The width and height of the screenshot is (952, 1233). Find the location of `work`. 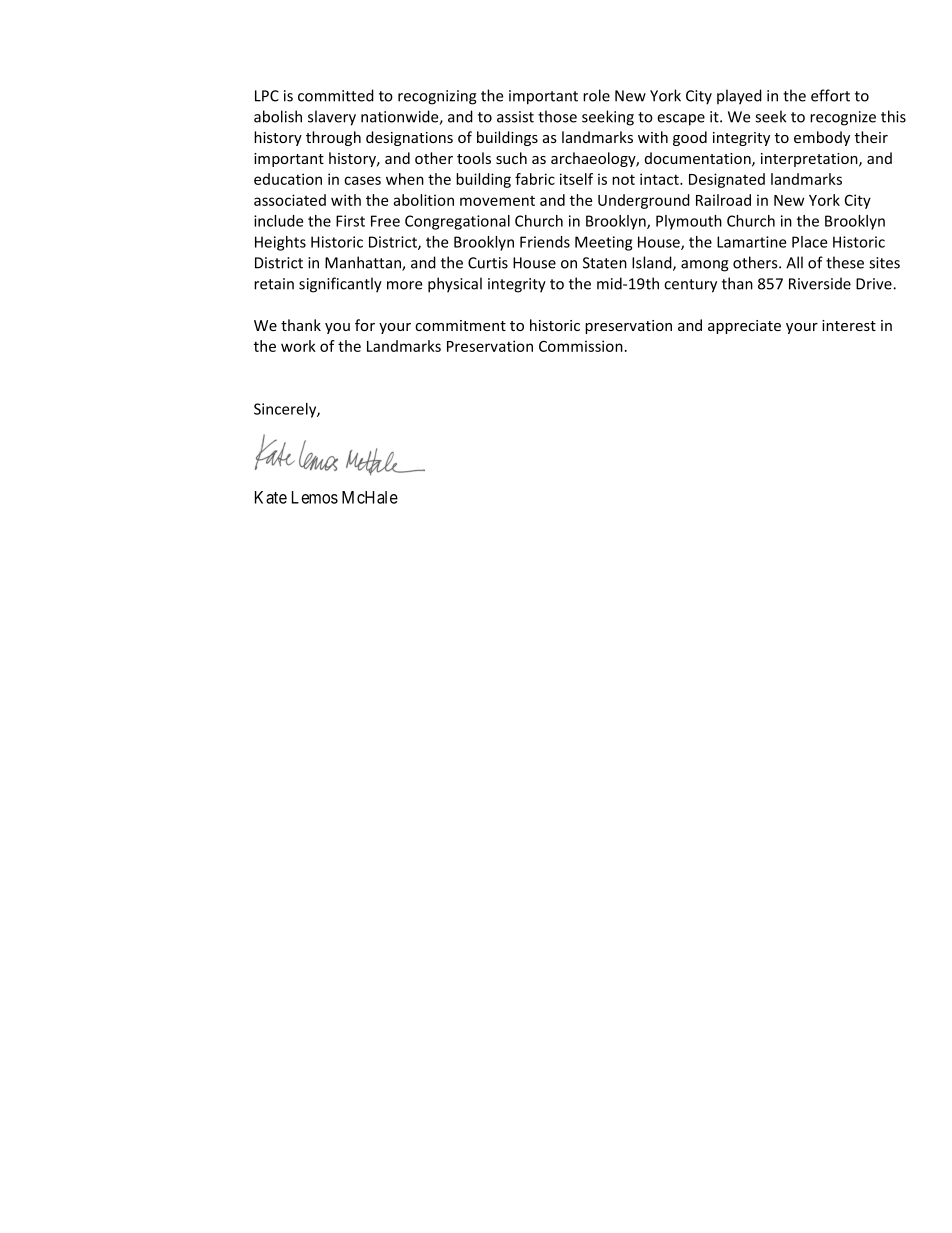

work is located at coordinates (298, 346).
